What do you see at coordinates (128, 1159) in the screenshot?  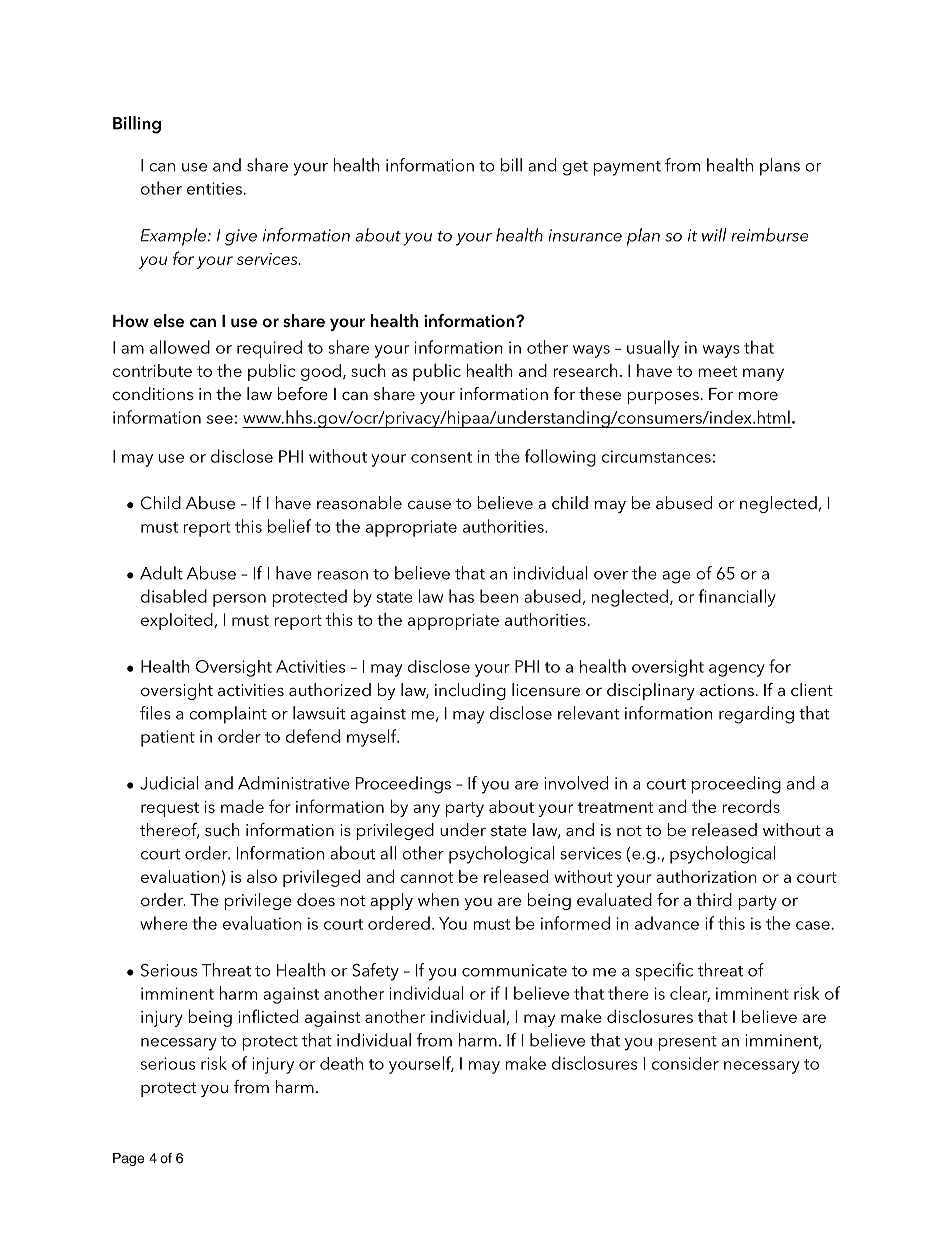 I see `Page` at bounding box center [128, 1159].
